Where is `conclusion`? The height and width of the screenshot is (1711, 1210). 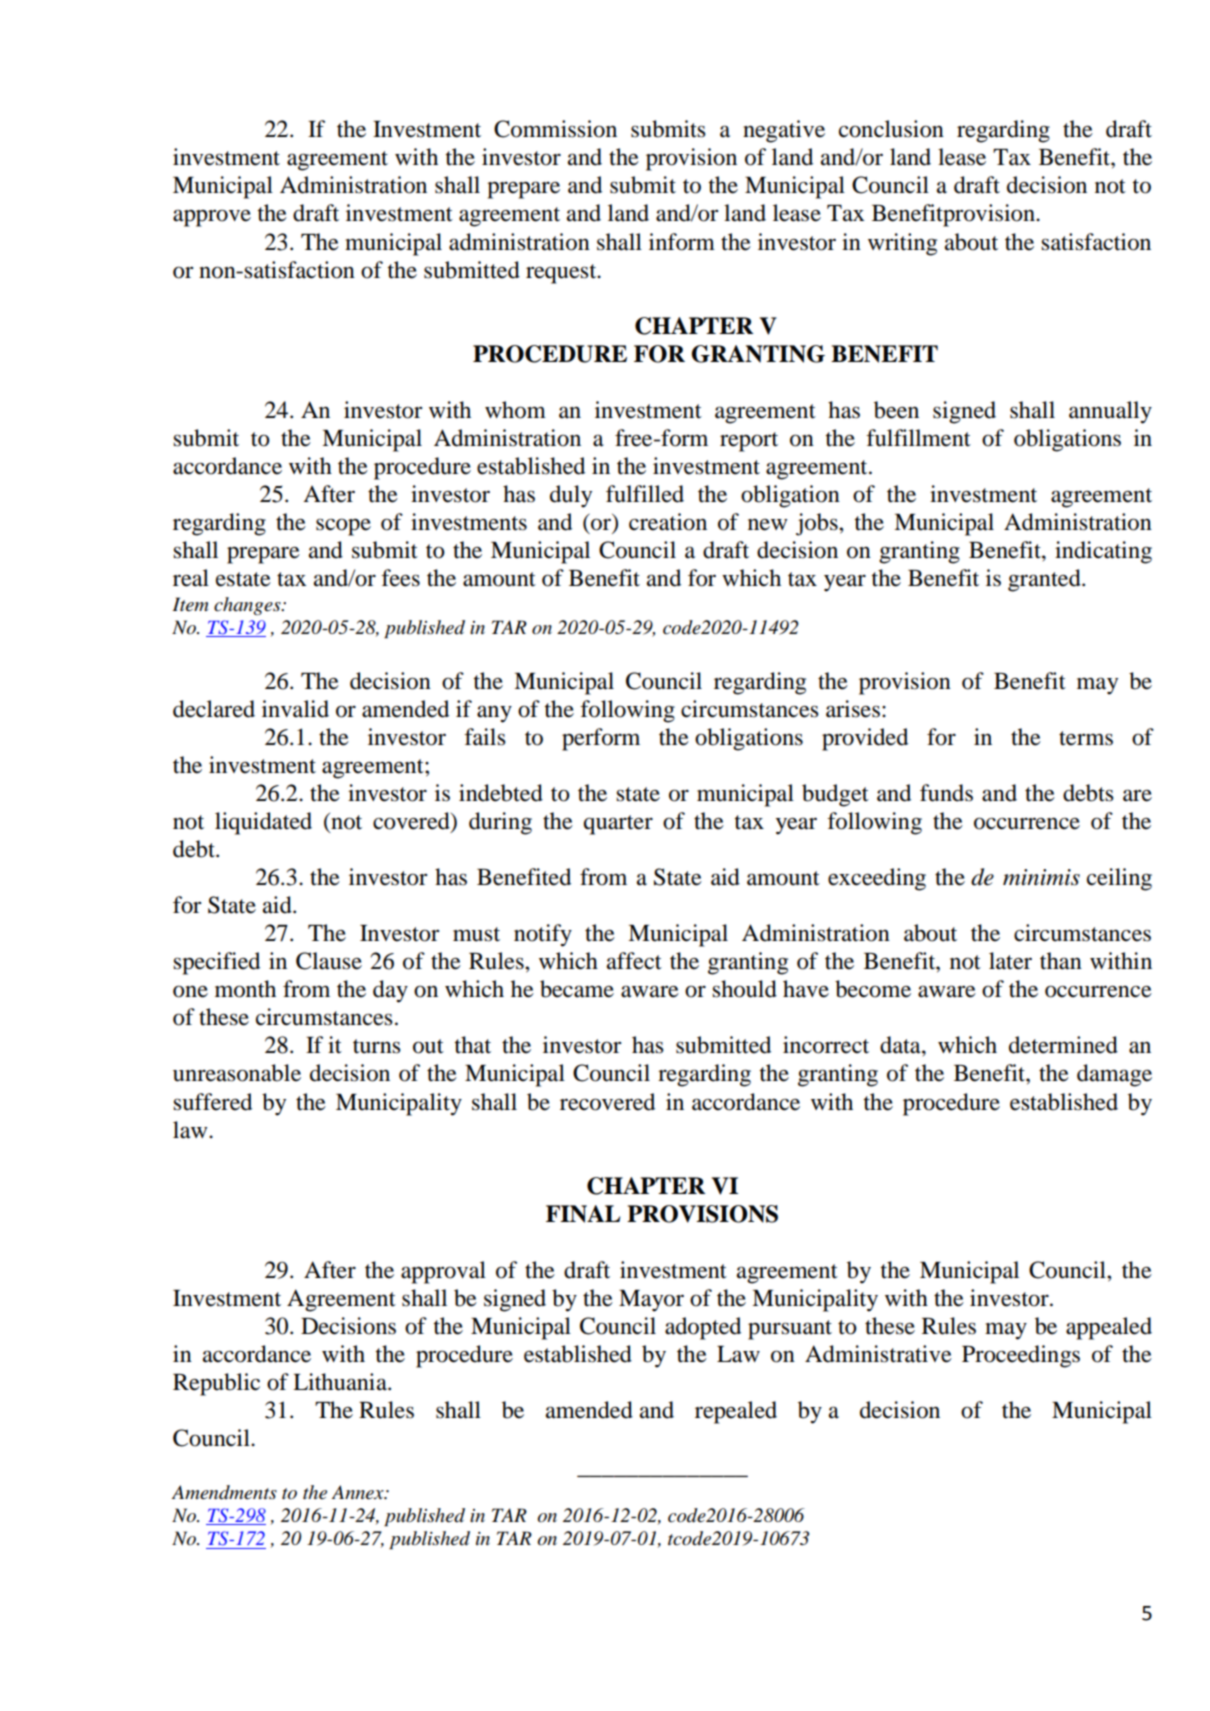 conclusion is located at coordinates (891, 129).
